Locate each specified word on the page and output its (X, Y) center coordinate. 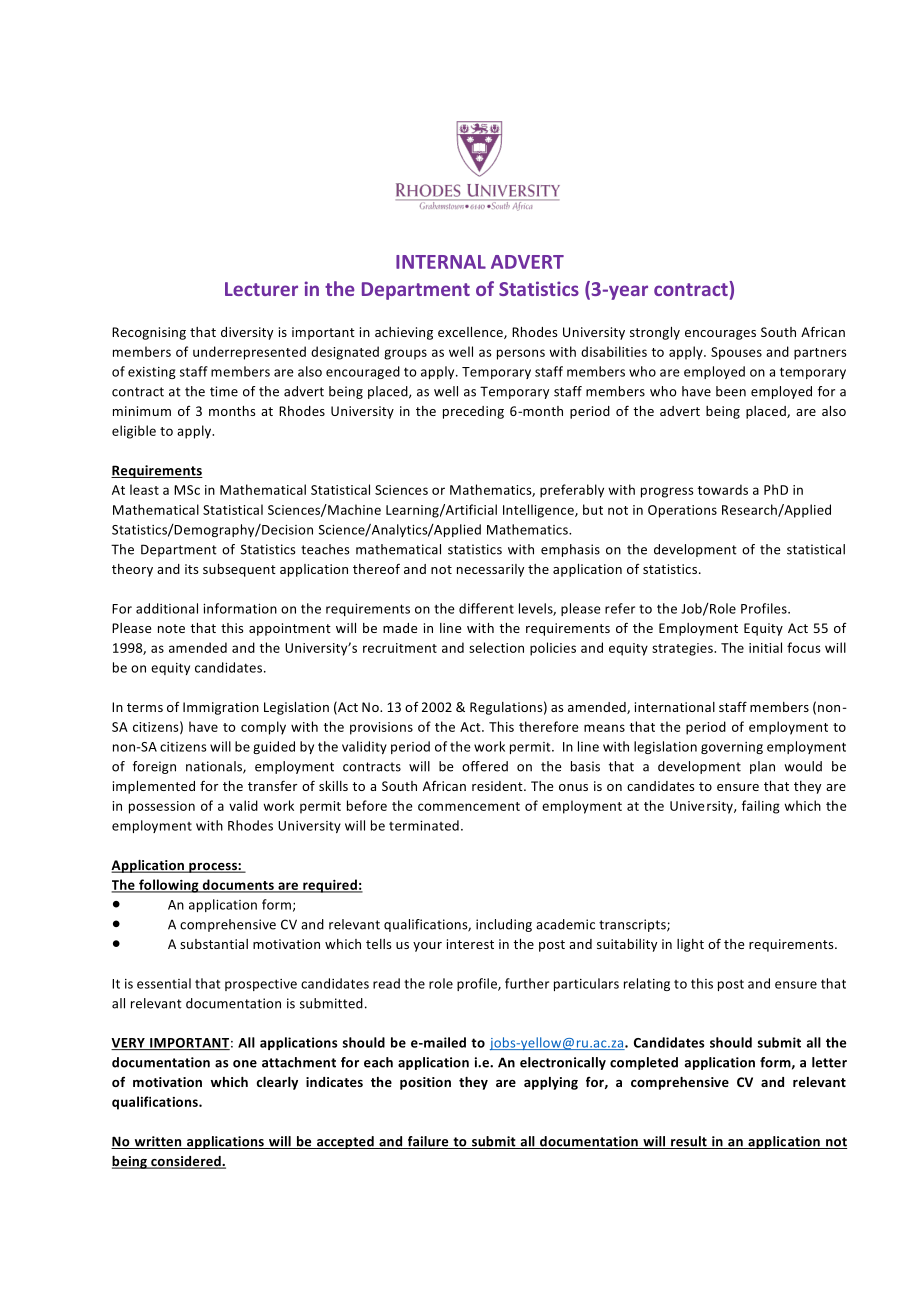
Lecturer (261, 289)
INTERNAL (441, 262)
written (158, 1142)
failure (428, 1142)
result (689, 1142)
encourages (720, 335)
